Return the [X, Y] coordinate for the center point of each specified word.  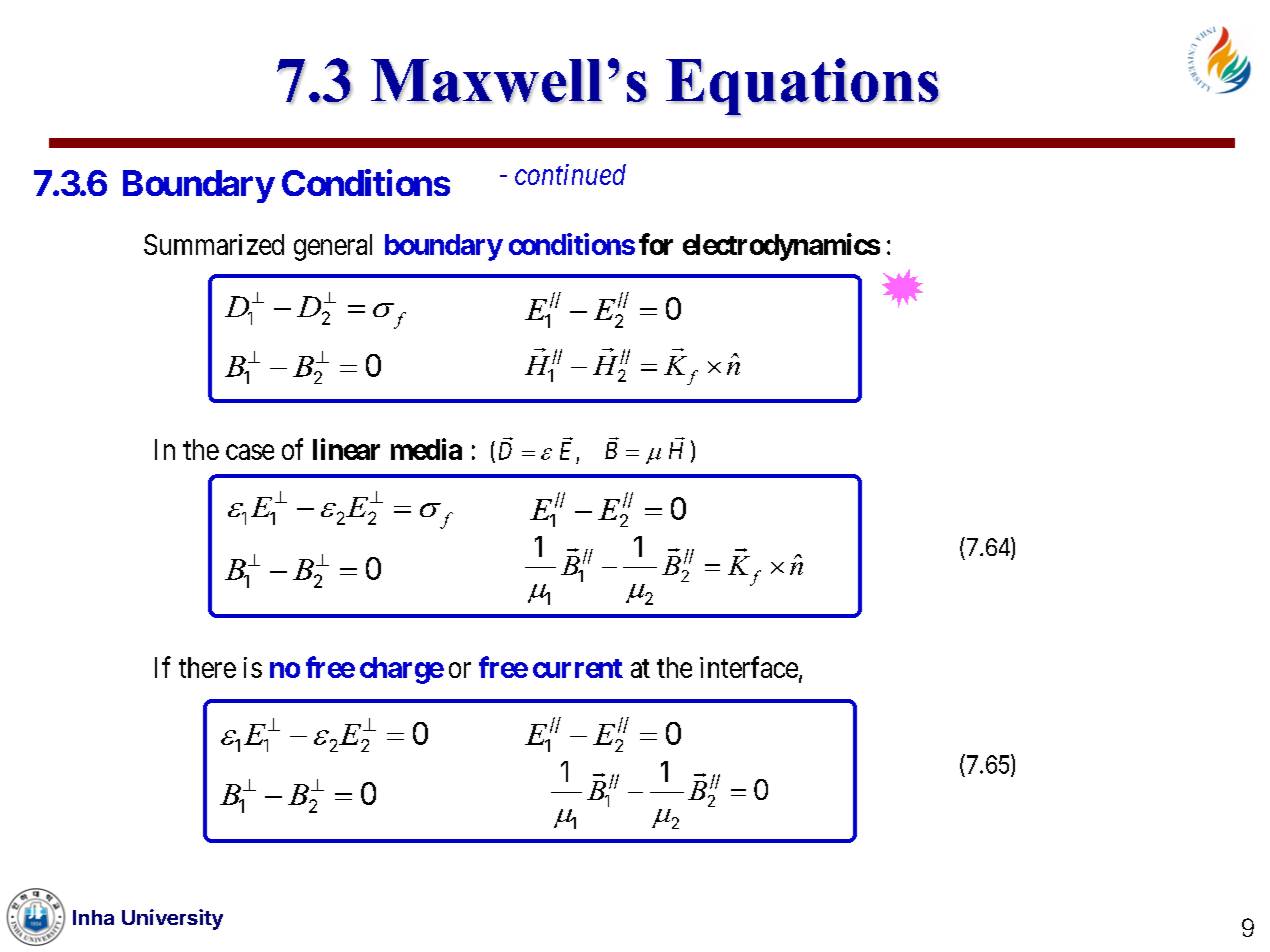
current [578, 668]
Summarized [214, 244]
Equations [802, 87]
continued [570, 174]
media [426, 449]
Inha [93, 917]
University [172, 919]
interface [749, 667]
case [250, 452]
